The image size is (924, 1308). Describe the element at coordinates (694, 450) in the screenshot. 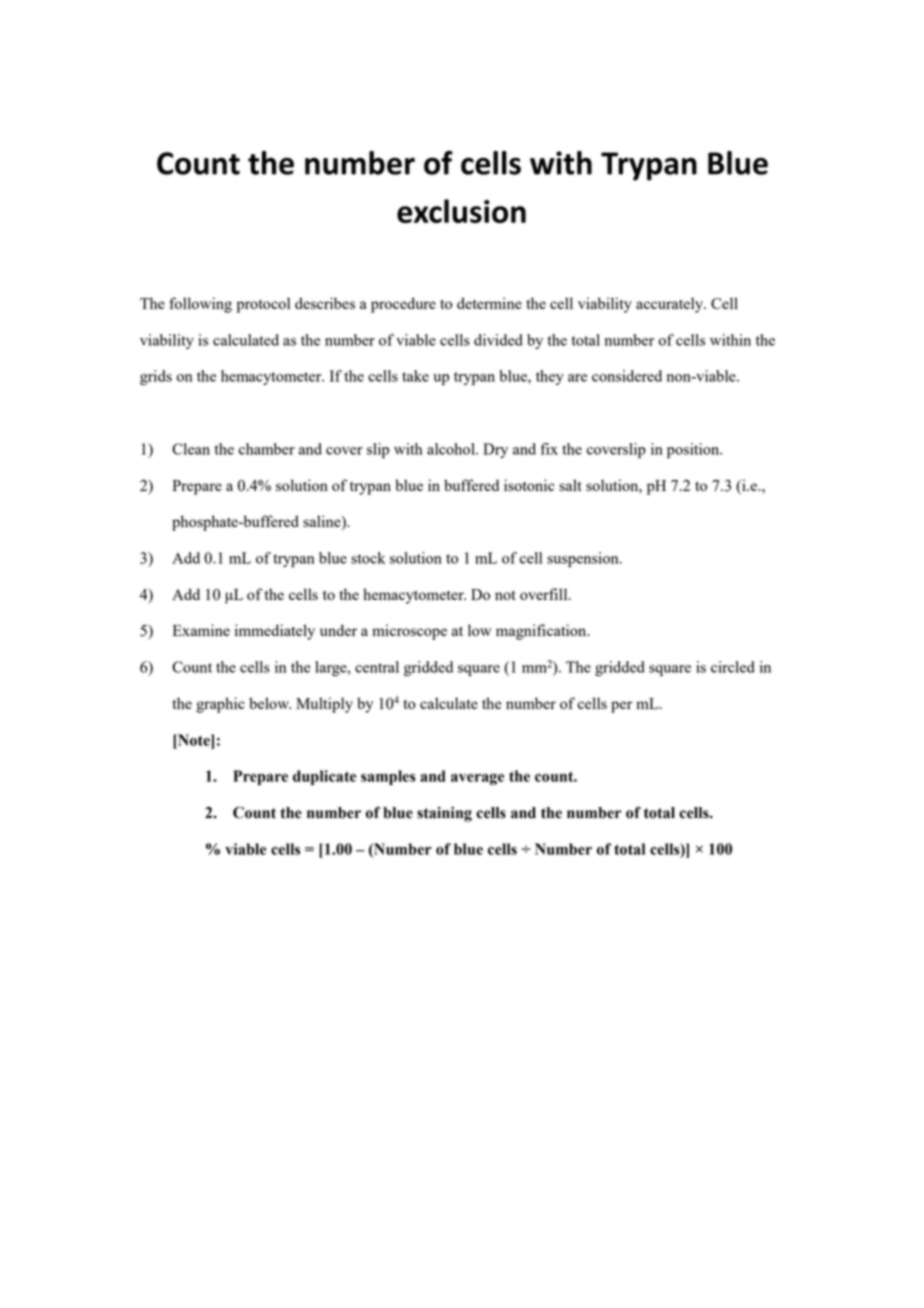

I see `position` at that location.
